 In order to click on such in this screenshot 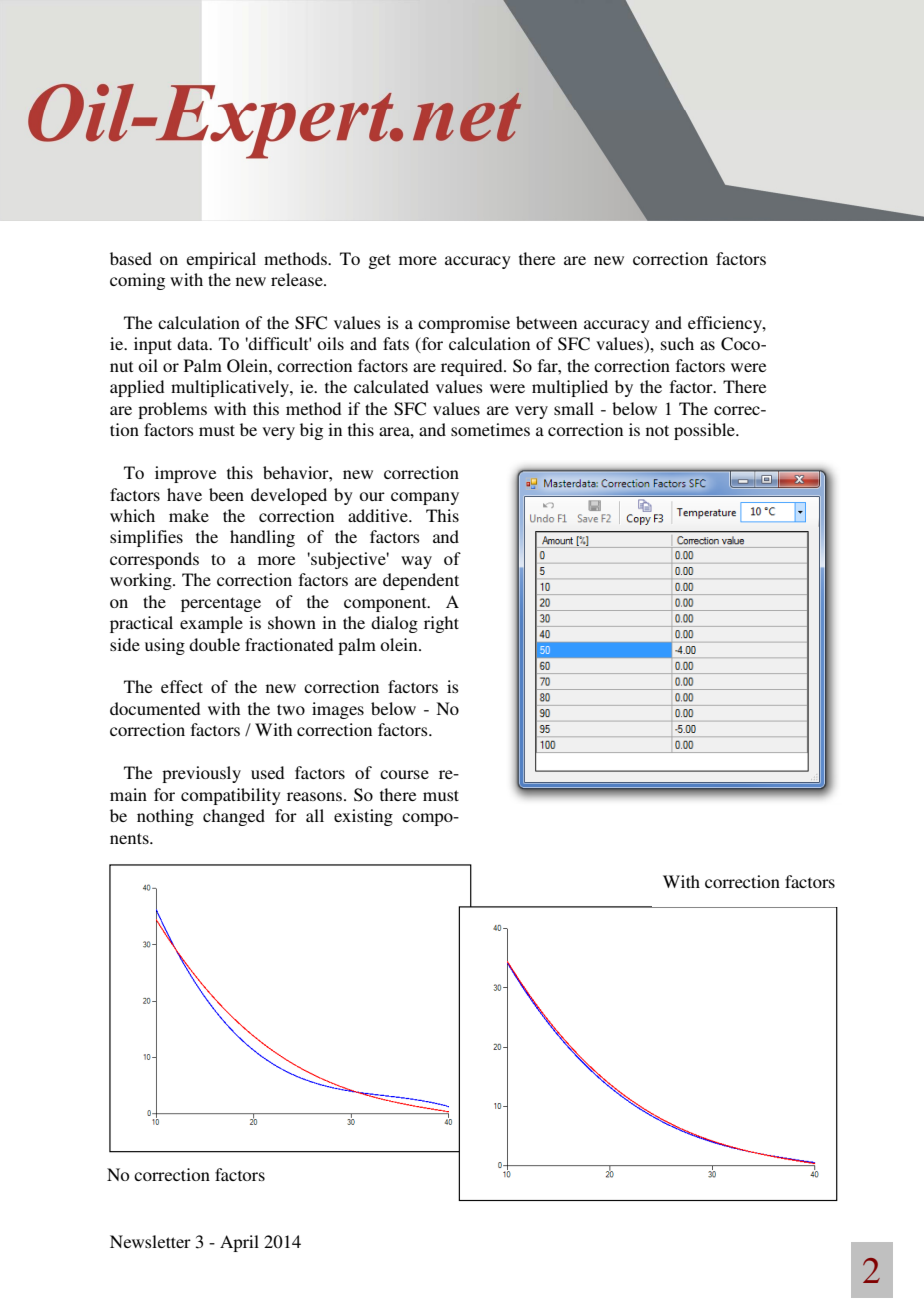, I will do `click(677, 343)`.
